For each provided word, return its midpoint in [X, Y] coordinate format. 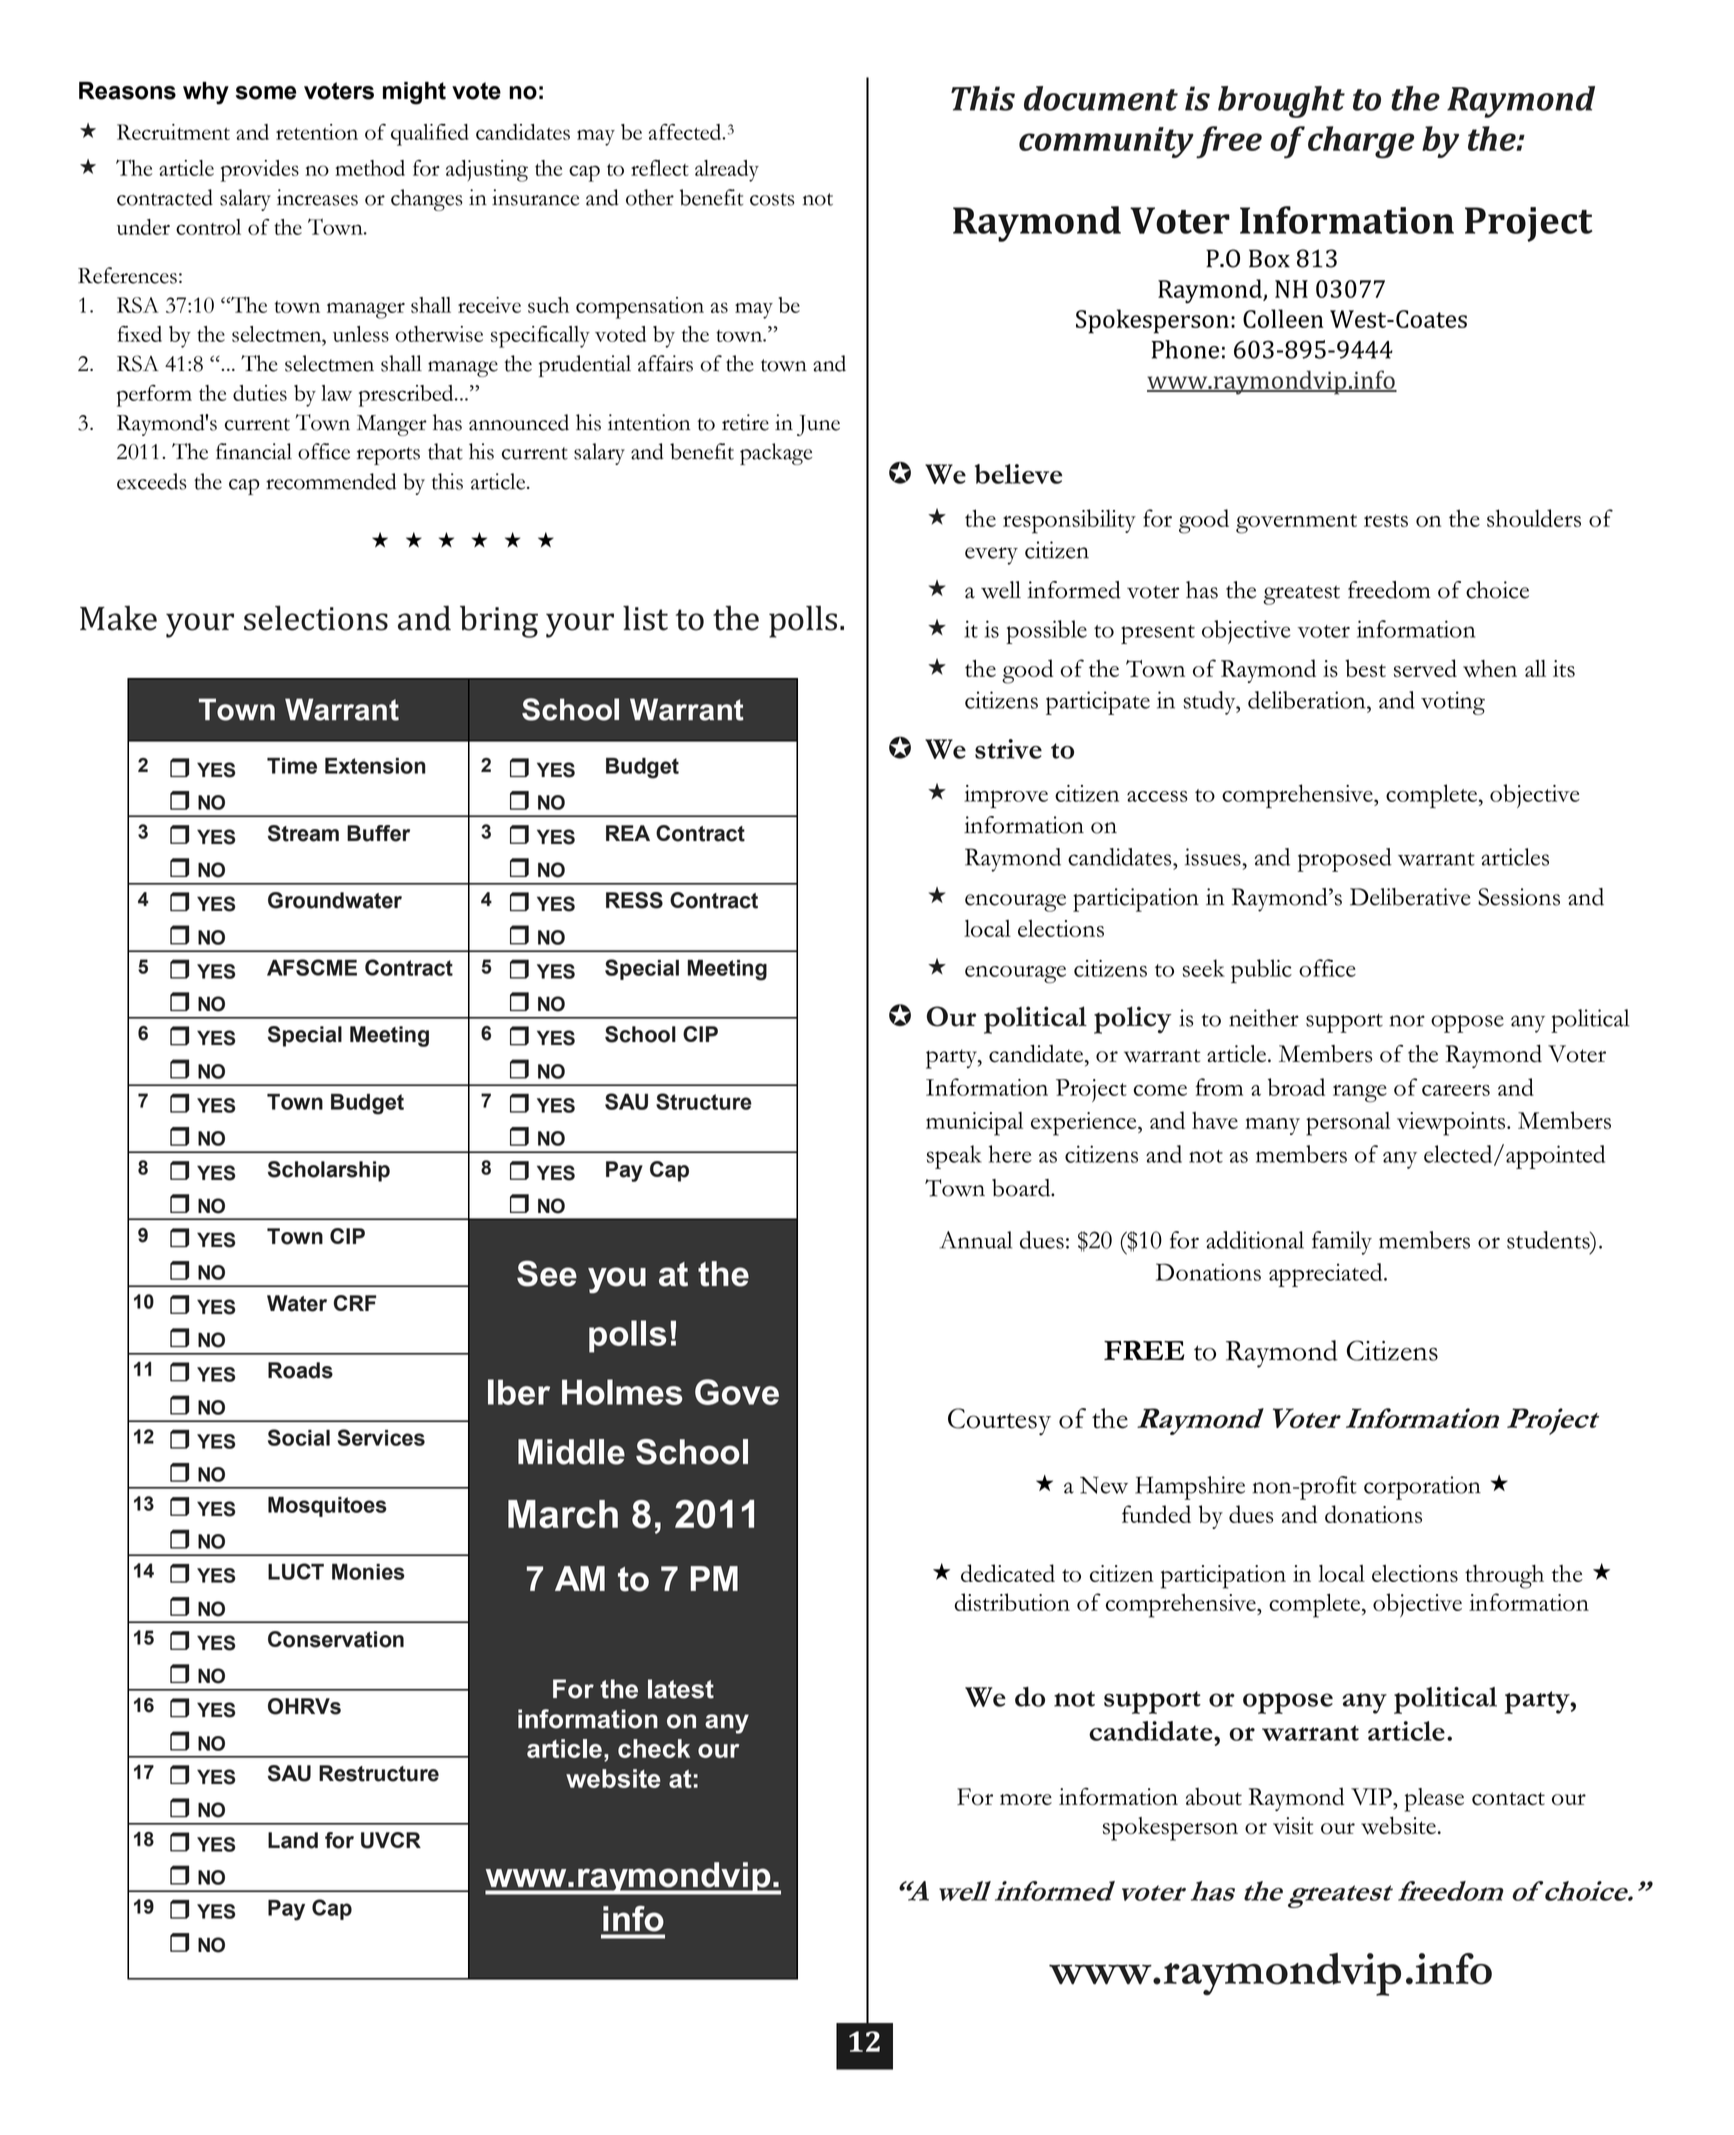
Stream [303, 833]
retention [317, 132]
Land [293, 1840]
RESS [634, 900]
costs [772, 199]
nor [1407, 1021]
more [1026, 1799]
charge [1361, 142]
